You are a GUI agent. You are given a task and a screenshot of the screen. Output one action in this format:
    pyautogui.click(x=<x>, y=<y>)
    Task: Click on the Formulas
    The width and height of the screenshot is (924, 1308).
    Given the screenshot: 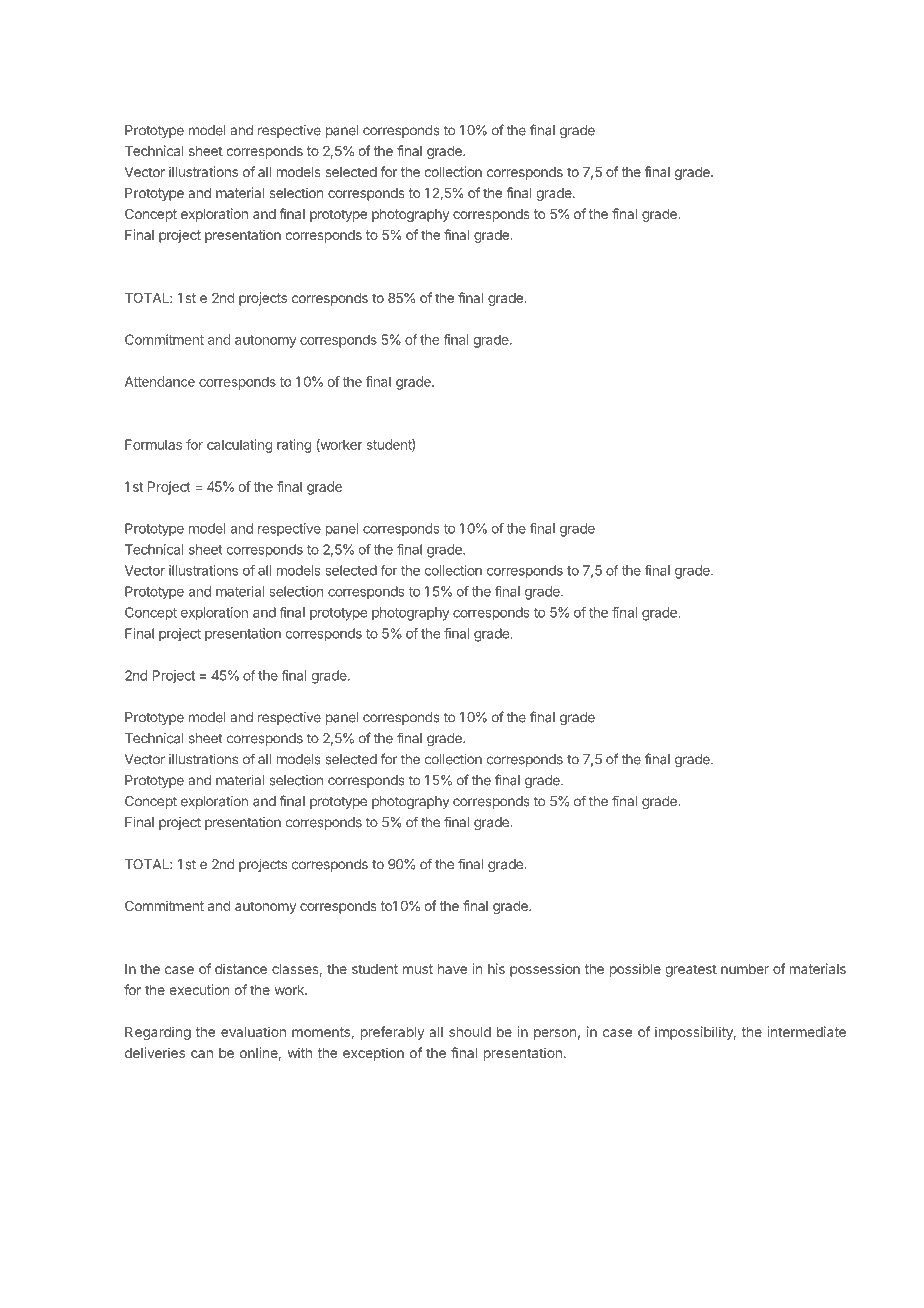 What is the action you would take?
    pyautogui.click(x=153, y=444)
